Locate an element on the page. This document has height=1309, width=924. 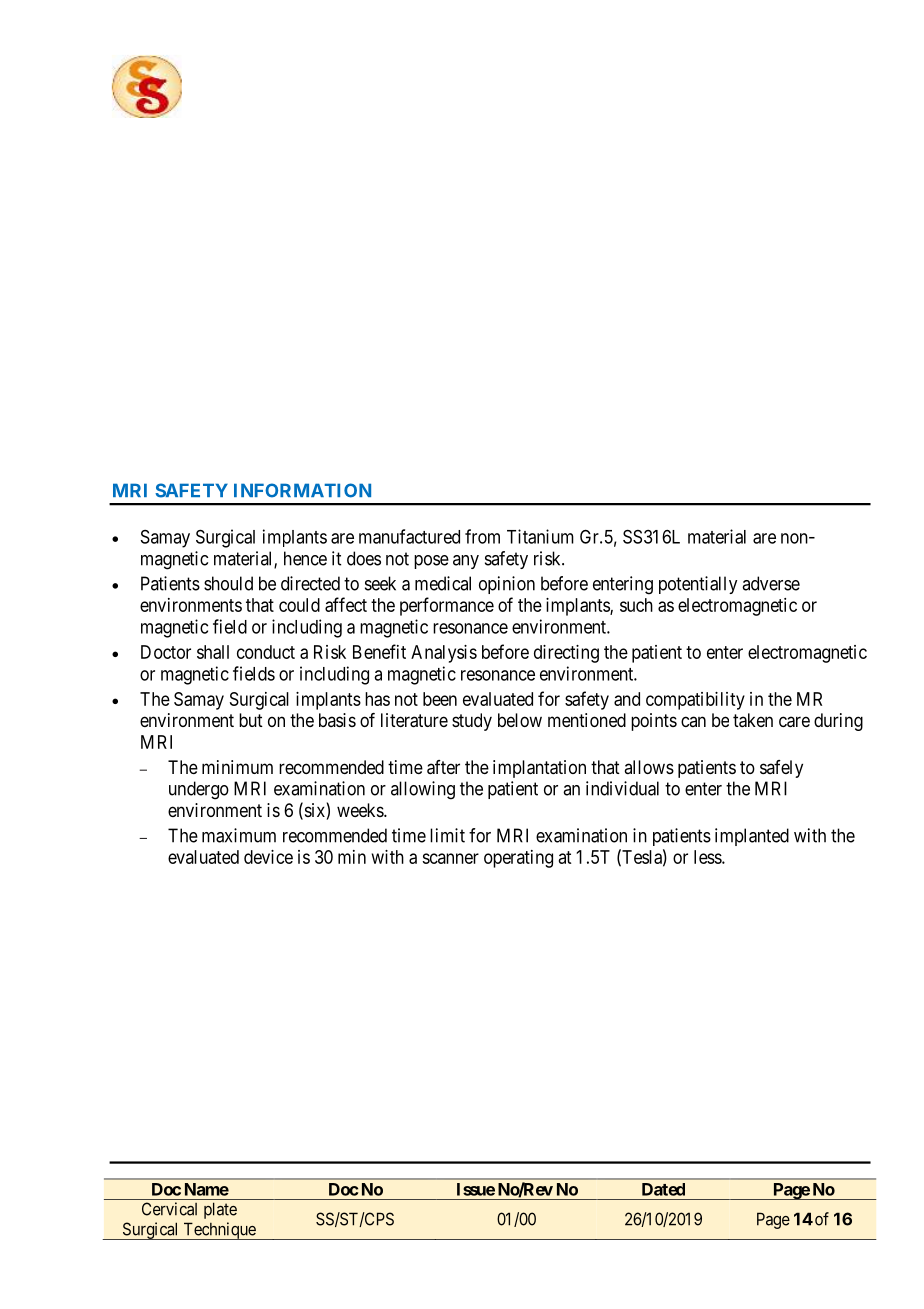
implanted is located at coordinates (752, 837).
